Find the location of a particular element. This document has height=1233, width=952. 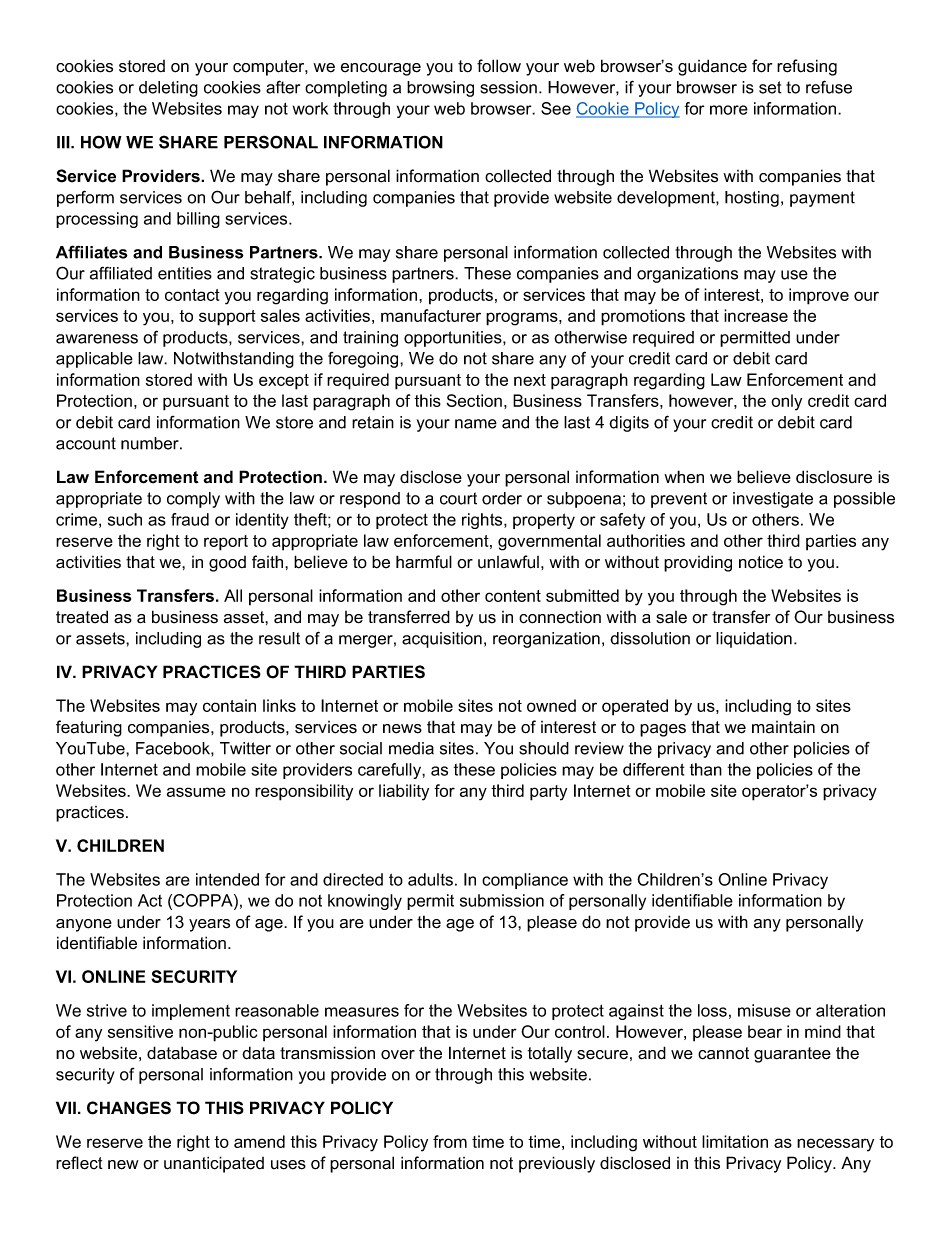

liquidation is located at coordinates (754, 640).
